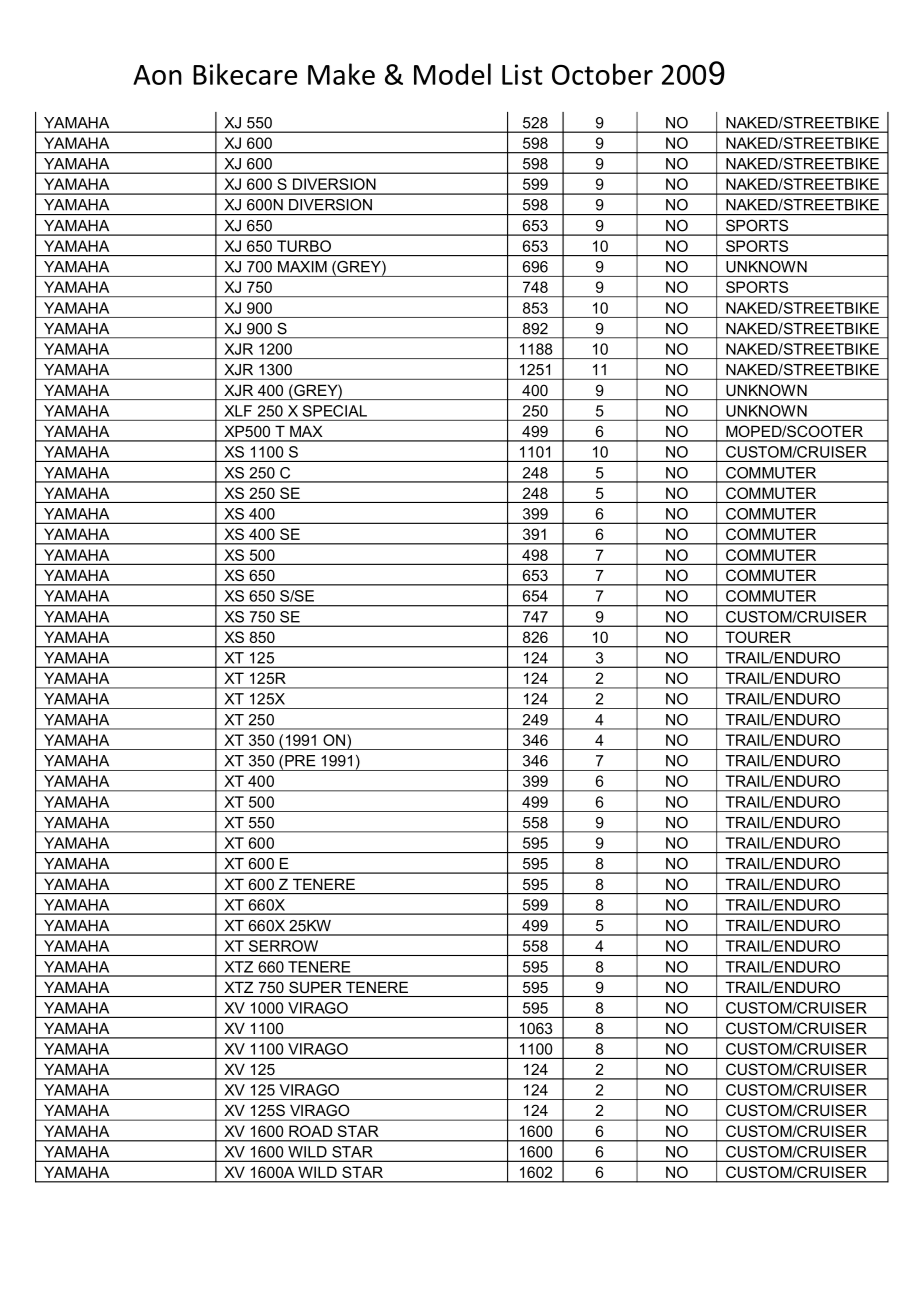  Describe the element at coordinates (522, 74) in the screenshot. I see `List` at that location.
